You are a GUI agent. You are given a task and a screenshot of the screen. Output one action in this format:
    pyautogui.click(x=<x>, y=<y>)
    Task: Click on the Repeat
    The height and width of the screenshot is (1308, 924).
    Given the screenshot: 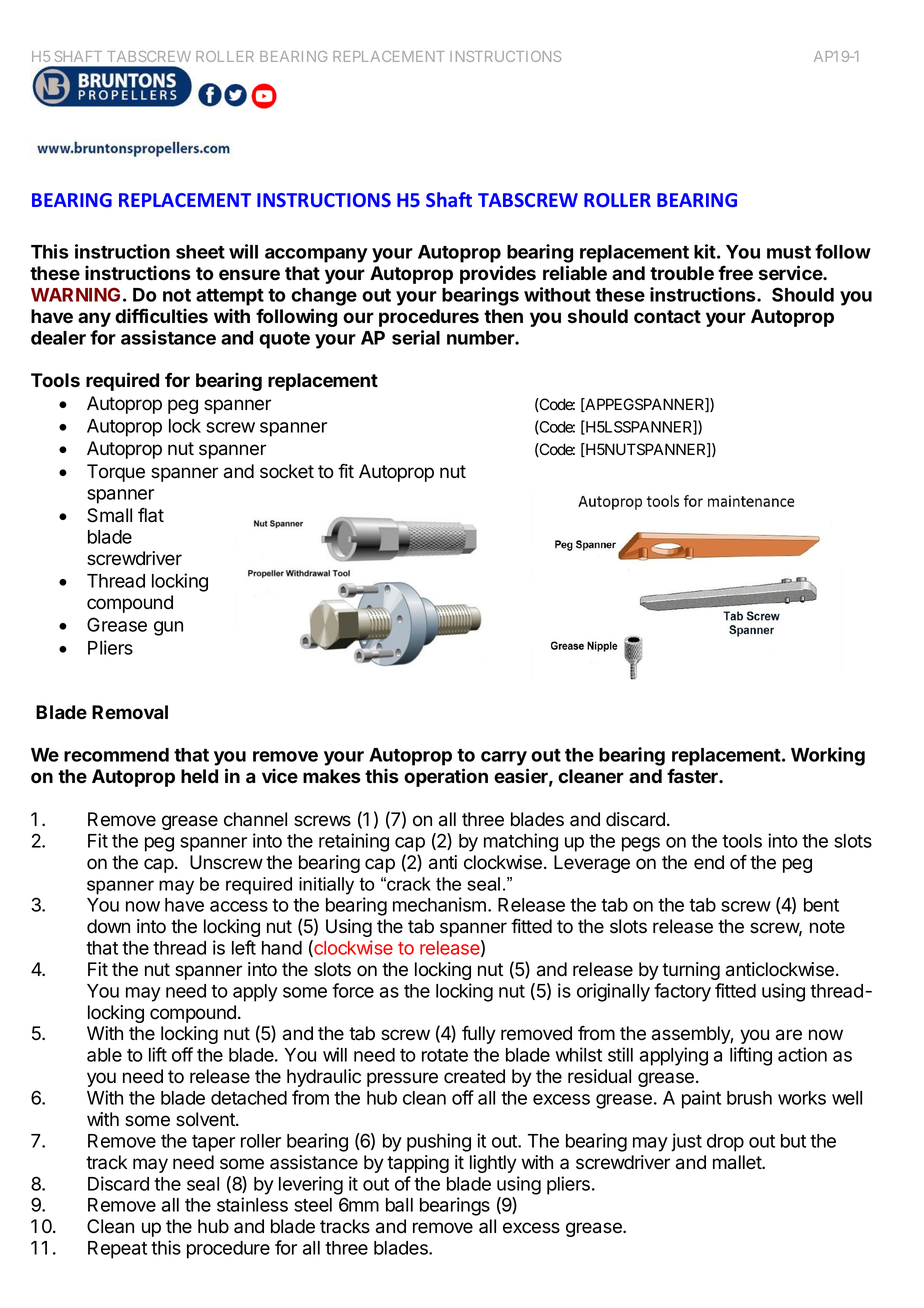 What is the action you would take?
    pyautogui.click(x=117, y=1250)
